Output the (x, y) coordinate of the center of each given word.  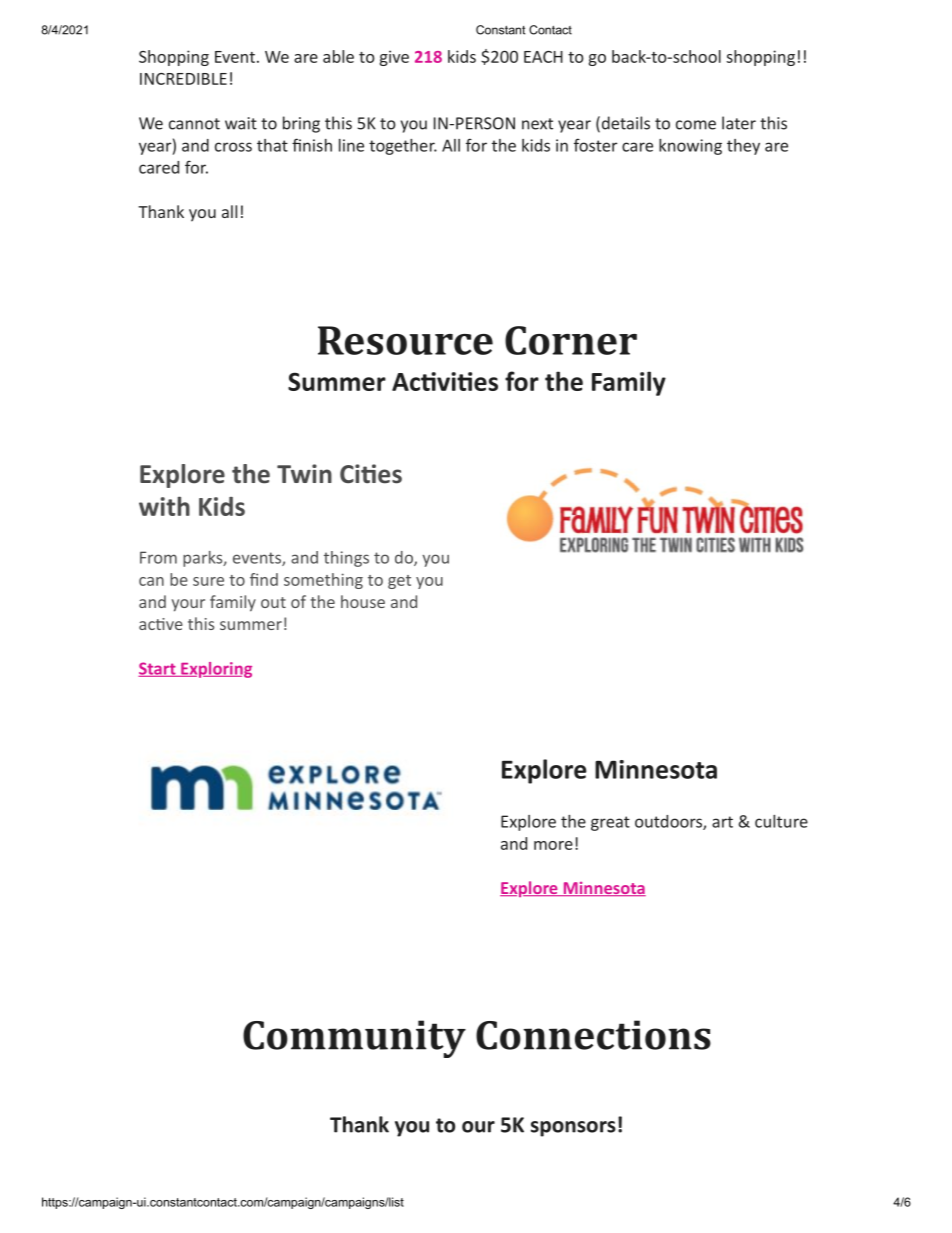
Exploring (215, 670)
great (610, 823)
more (553, 845)
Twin (304, 473)
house (363, 601)
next (537, 124)
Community (354, 1039)
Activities (445, 381)
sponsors (573, 1129)
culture (781, 821)
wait (241, 123)
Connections (593, 1035)
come (696, 125)
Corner (571, 340)
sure (208, 581)
